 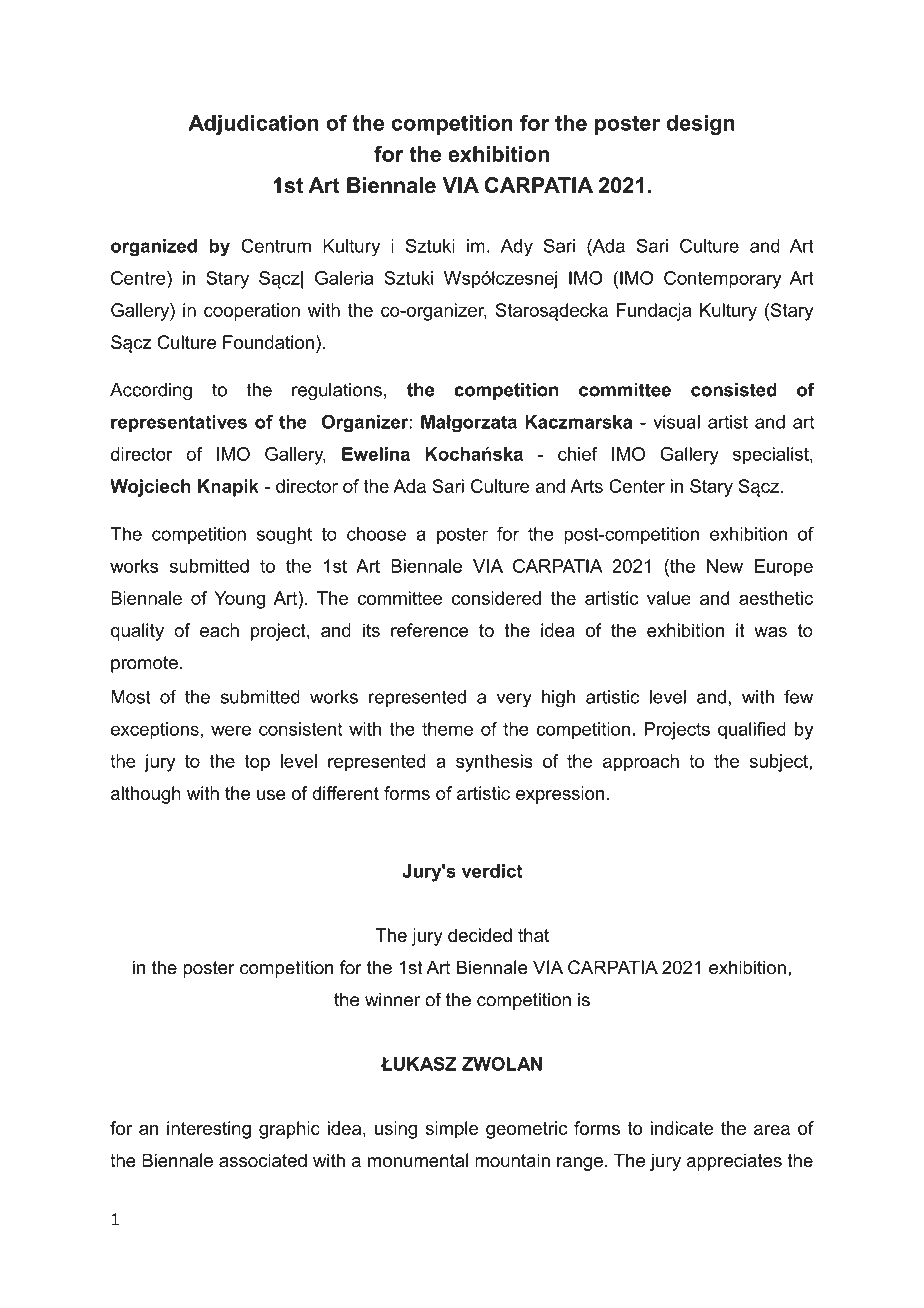 I want to click on was, so click(x=770, y=632).
